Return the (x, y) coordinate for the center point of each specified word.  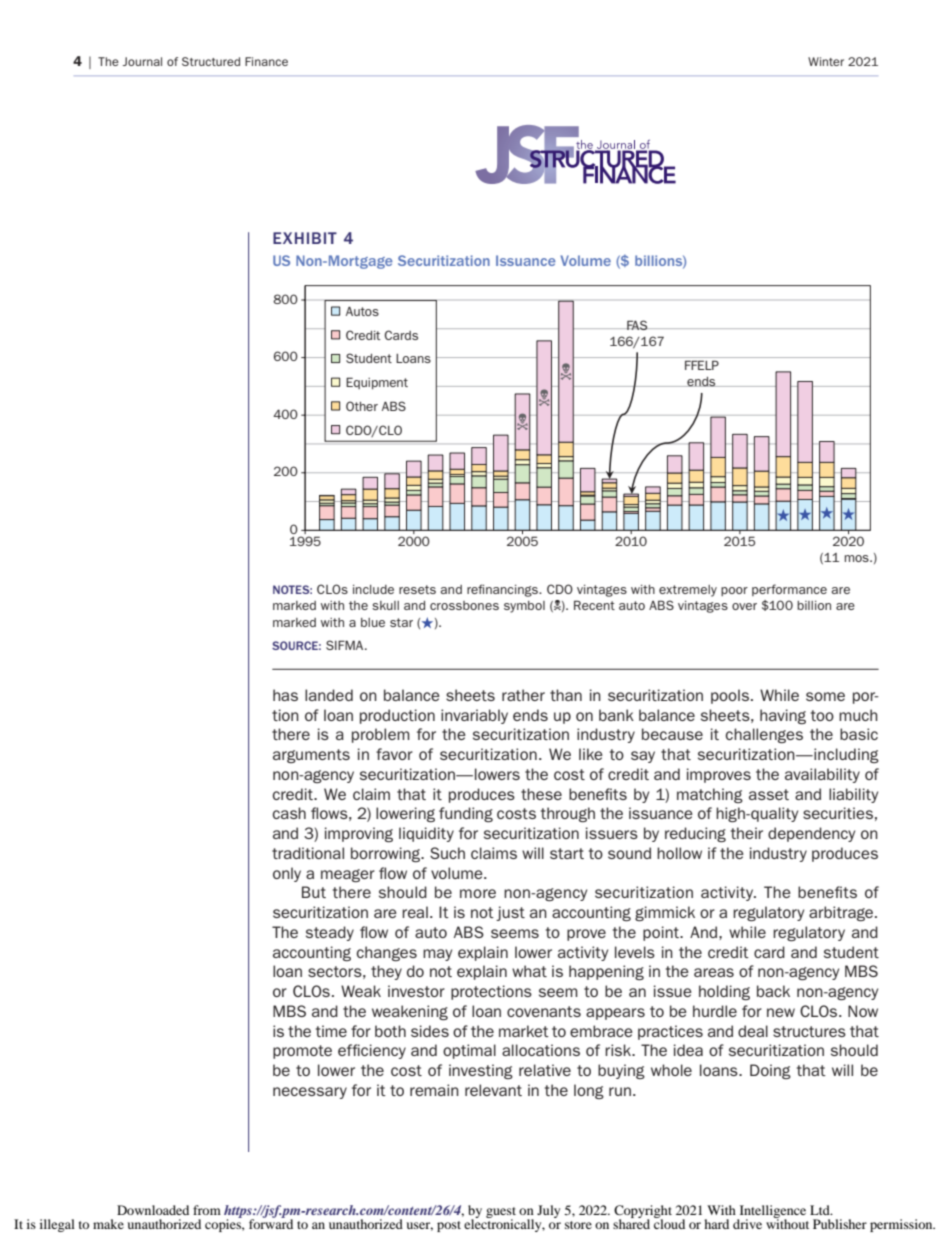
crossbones (464, 605)
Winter (826, 61)
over (744, 606)
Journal (142, 61)
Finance (266, 61)
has (285, 695)
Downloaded (153, 1210)
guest (501, 1213)
